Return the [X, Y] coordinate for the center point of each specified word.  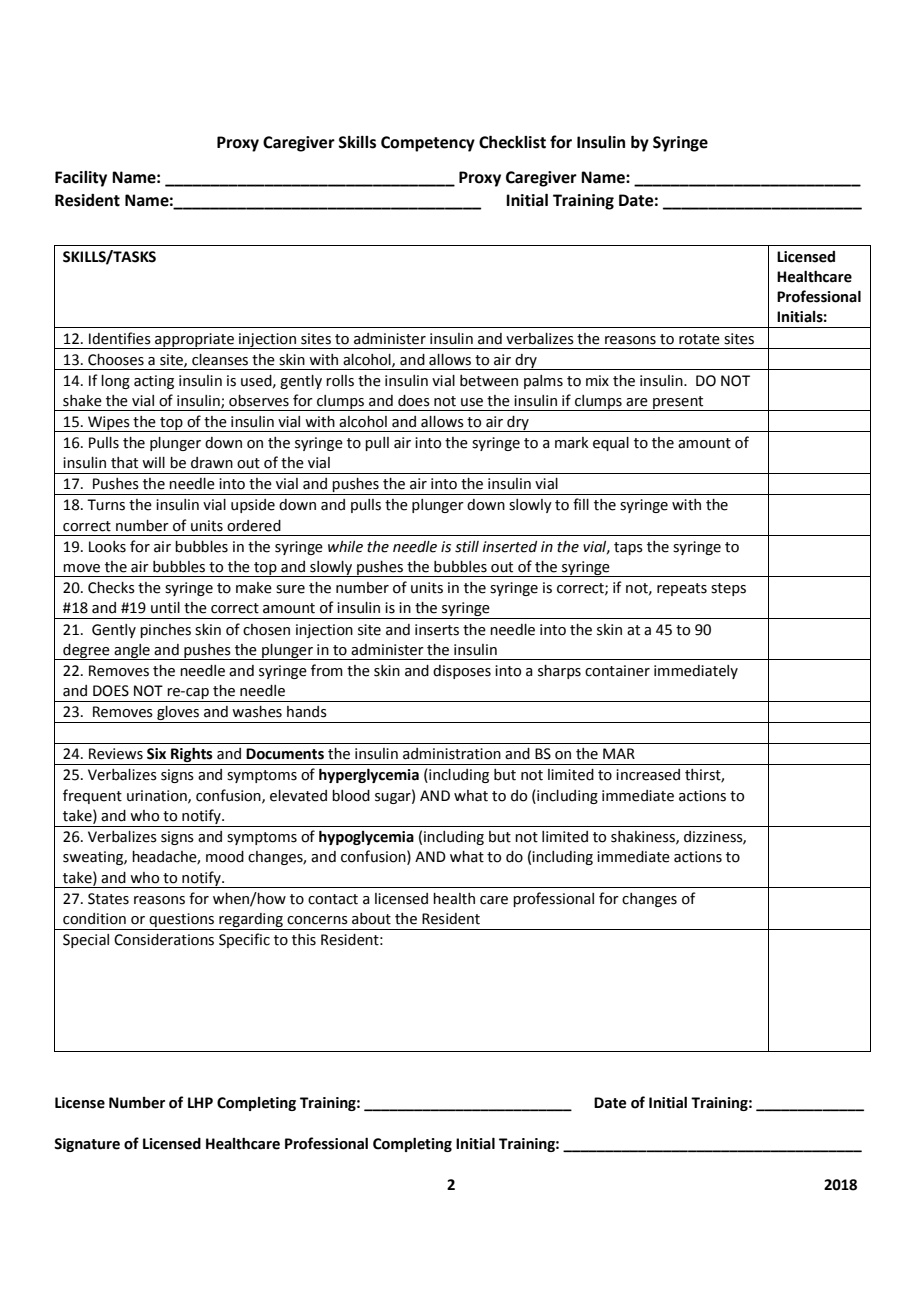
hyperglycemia [369, 775]
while [345, 547]
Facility [81, 179]
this [304, 940]
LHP [200, 1102]
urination [158, 796]
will [153, 462]
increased [648, 775]
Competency [428, 144]
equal [611, 444]
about [371, 919]
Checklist [512, 142]
